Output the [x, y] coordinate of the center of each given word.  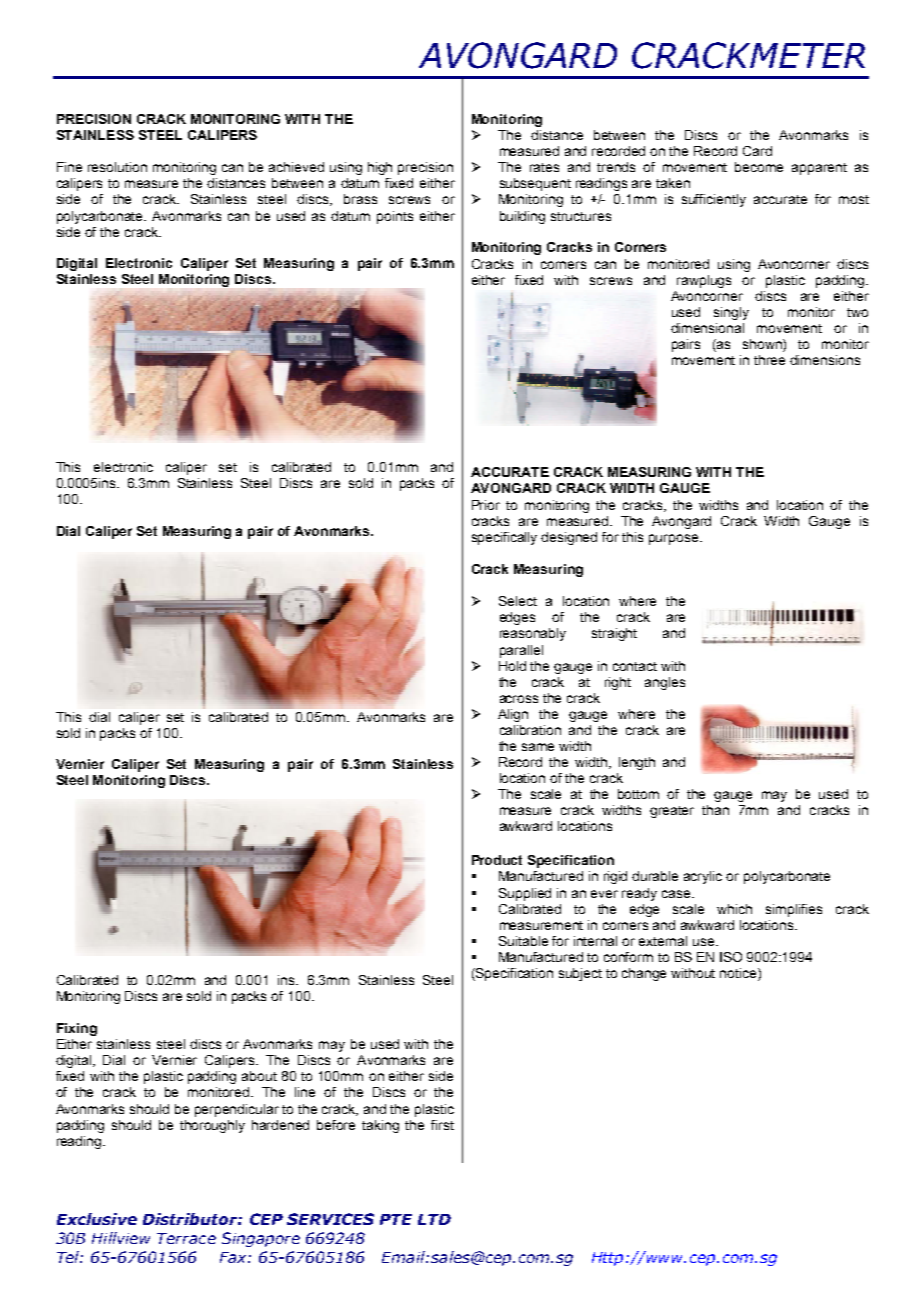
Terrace [186, 1238]
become [759, 167]
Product [497, 860]
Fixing [77, 1029]
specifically [504, 538]
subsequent [535, 184]
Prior [486, 505]
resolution [117, 167]
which [734, 909]
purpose [675, 539]
